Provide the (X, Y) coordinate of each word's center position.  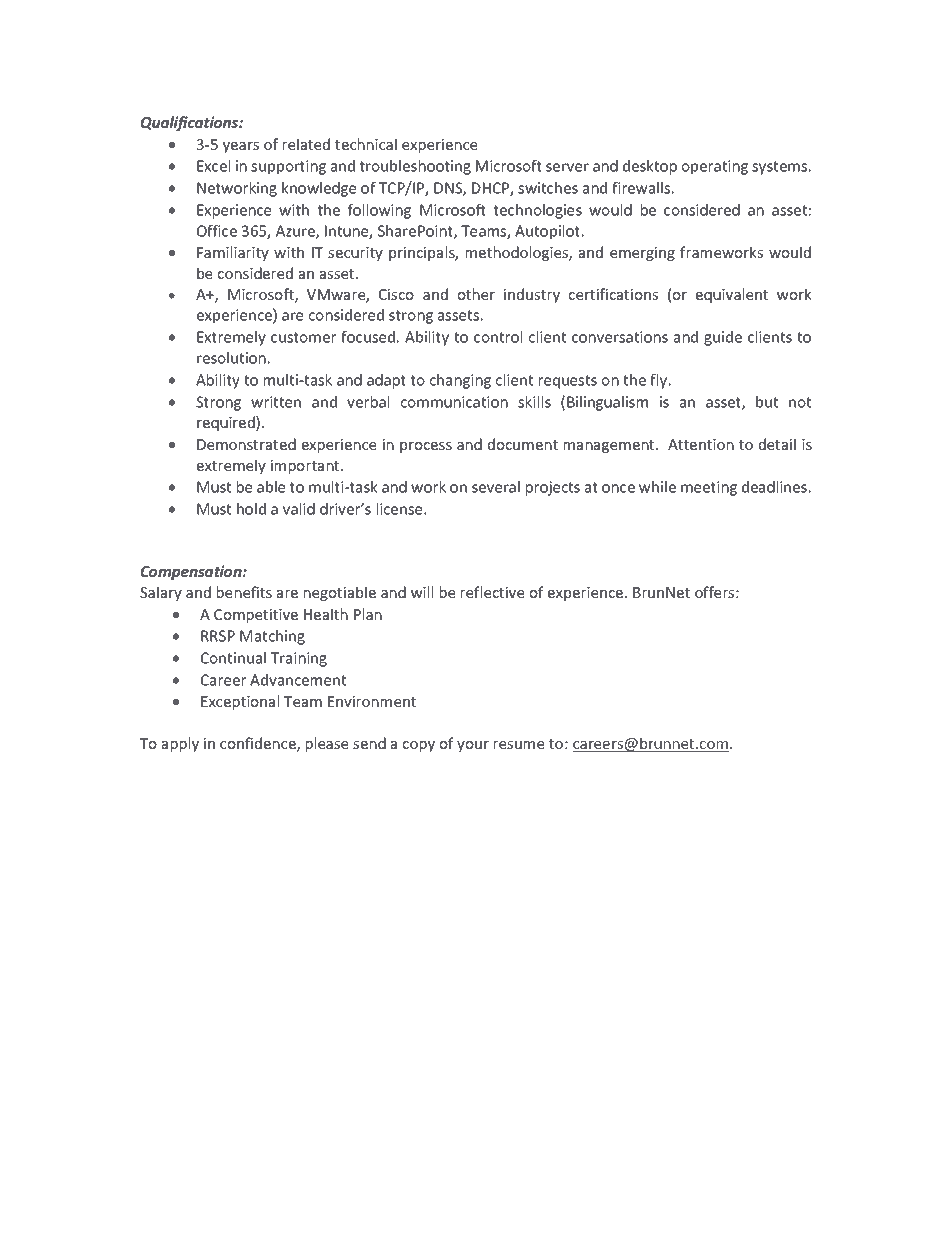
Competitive (256, 616)
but (767, 402)
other (476, 294)
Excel (213, 166)
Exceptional (240, 702)
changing (460, 381)
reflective (492, 592)
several (496, 487)
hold (251, 509)
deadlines (774, 487)
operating (715, 167)
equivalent (732, 295)
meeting (709, 488)
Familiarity (233, 253)
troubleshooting (415, 167)
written (276, 402)
